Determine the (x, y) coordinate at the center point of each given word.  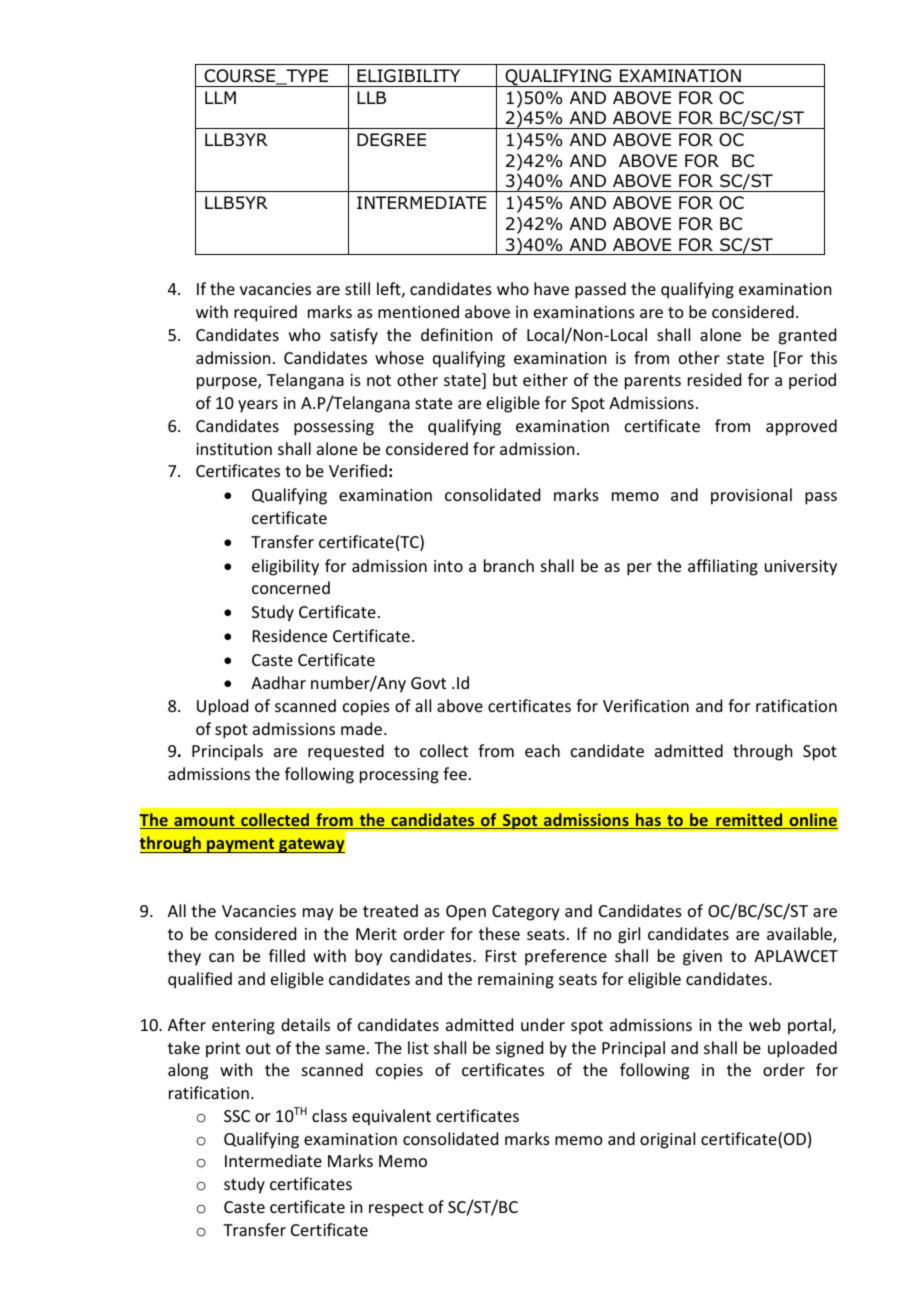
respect (396, 1209)
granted (807, 336)
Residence (290, 635)
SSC (237, 1116)
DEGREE (391, 140)
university (801, 568)
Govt (428, 683)
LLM (220, 97)
